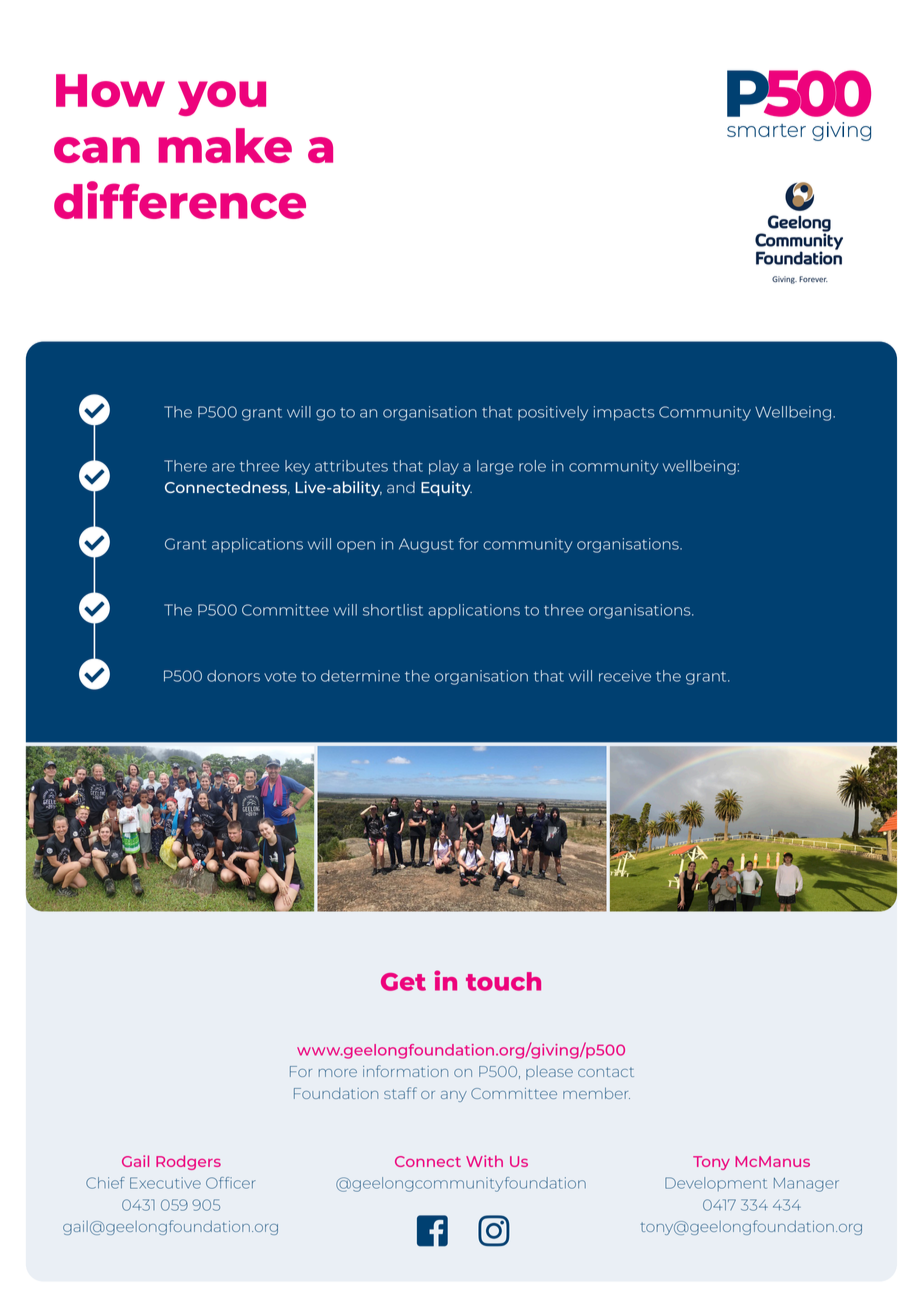 The image size is (924, 1308). What do you see at coordinates (233, 676) in the document?
I see `donors` at bounding box center [233, 676].
